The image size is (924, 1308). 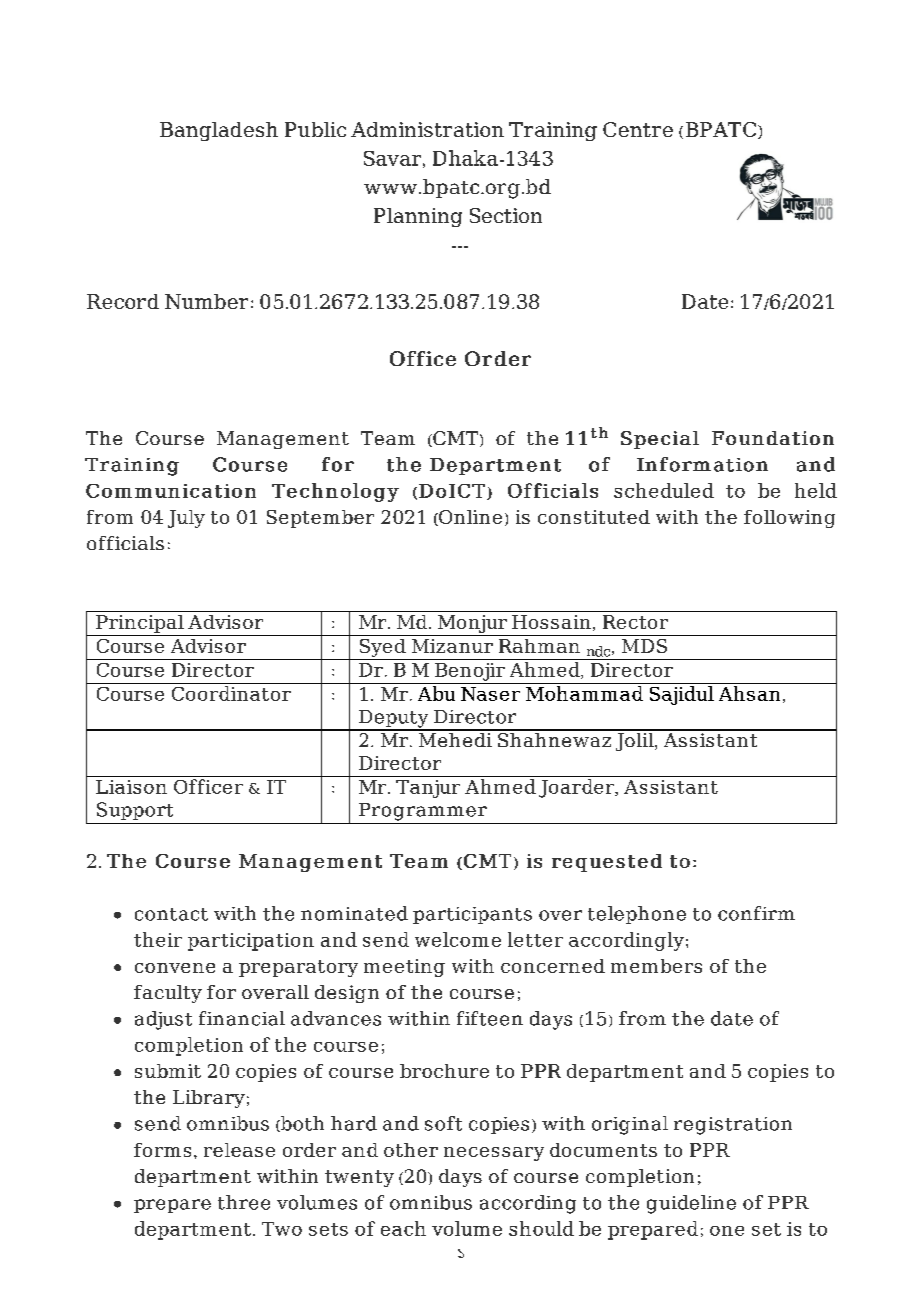 What do you see at coordinates (244, 1202) in the screenshot?
I see `three` at bounding box center [244, 1202].
